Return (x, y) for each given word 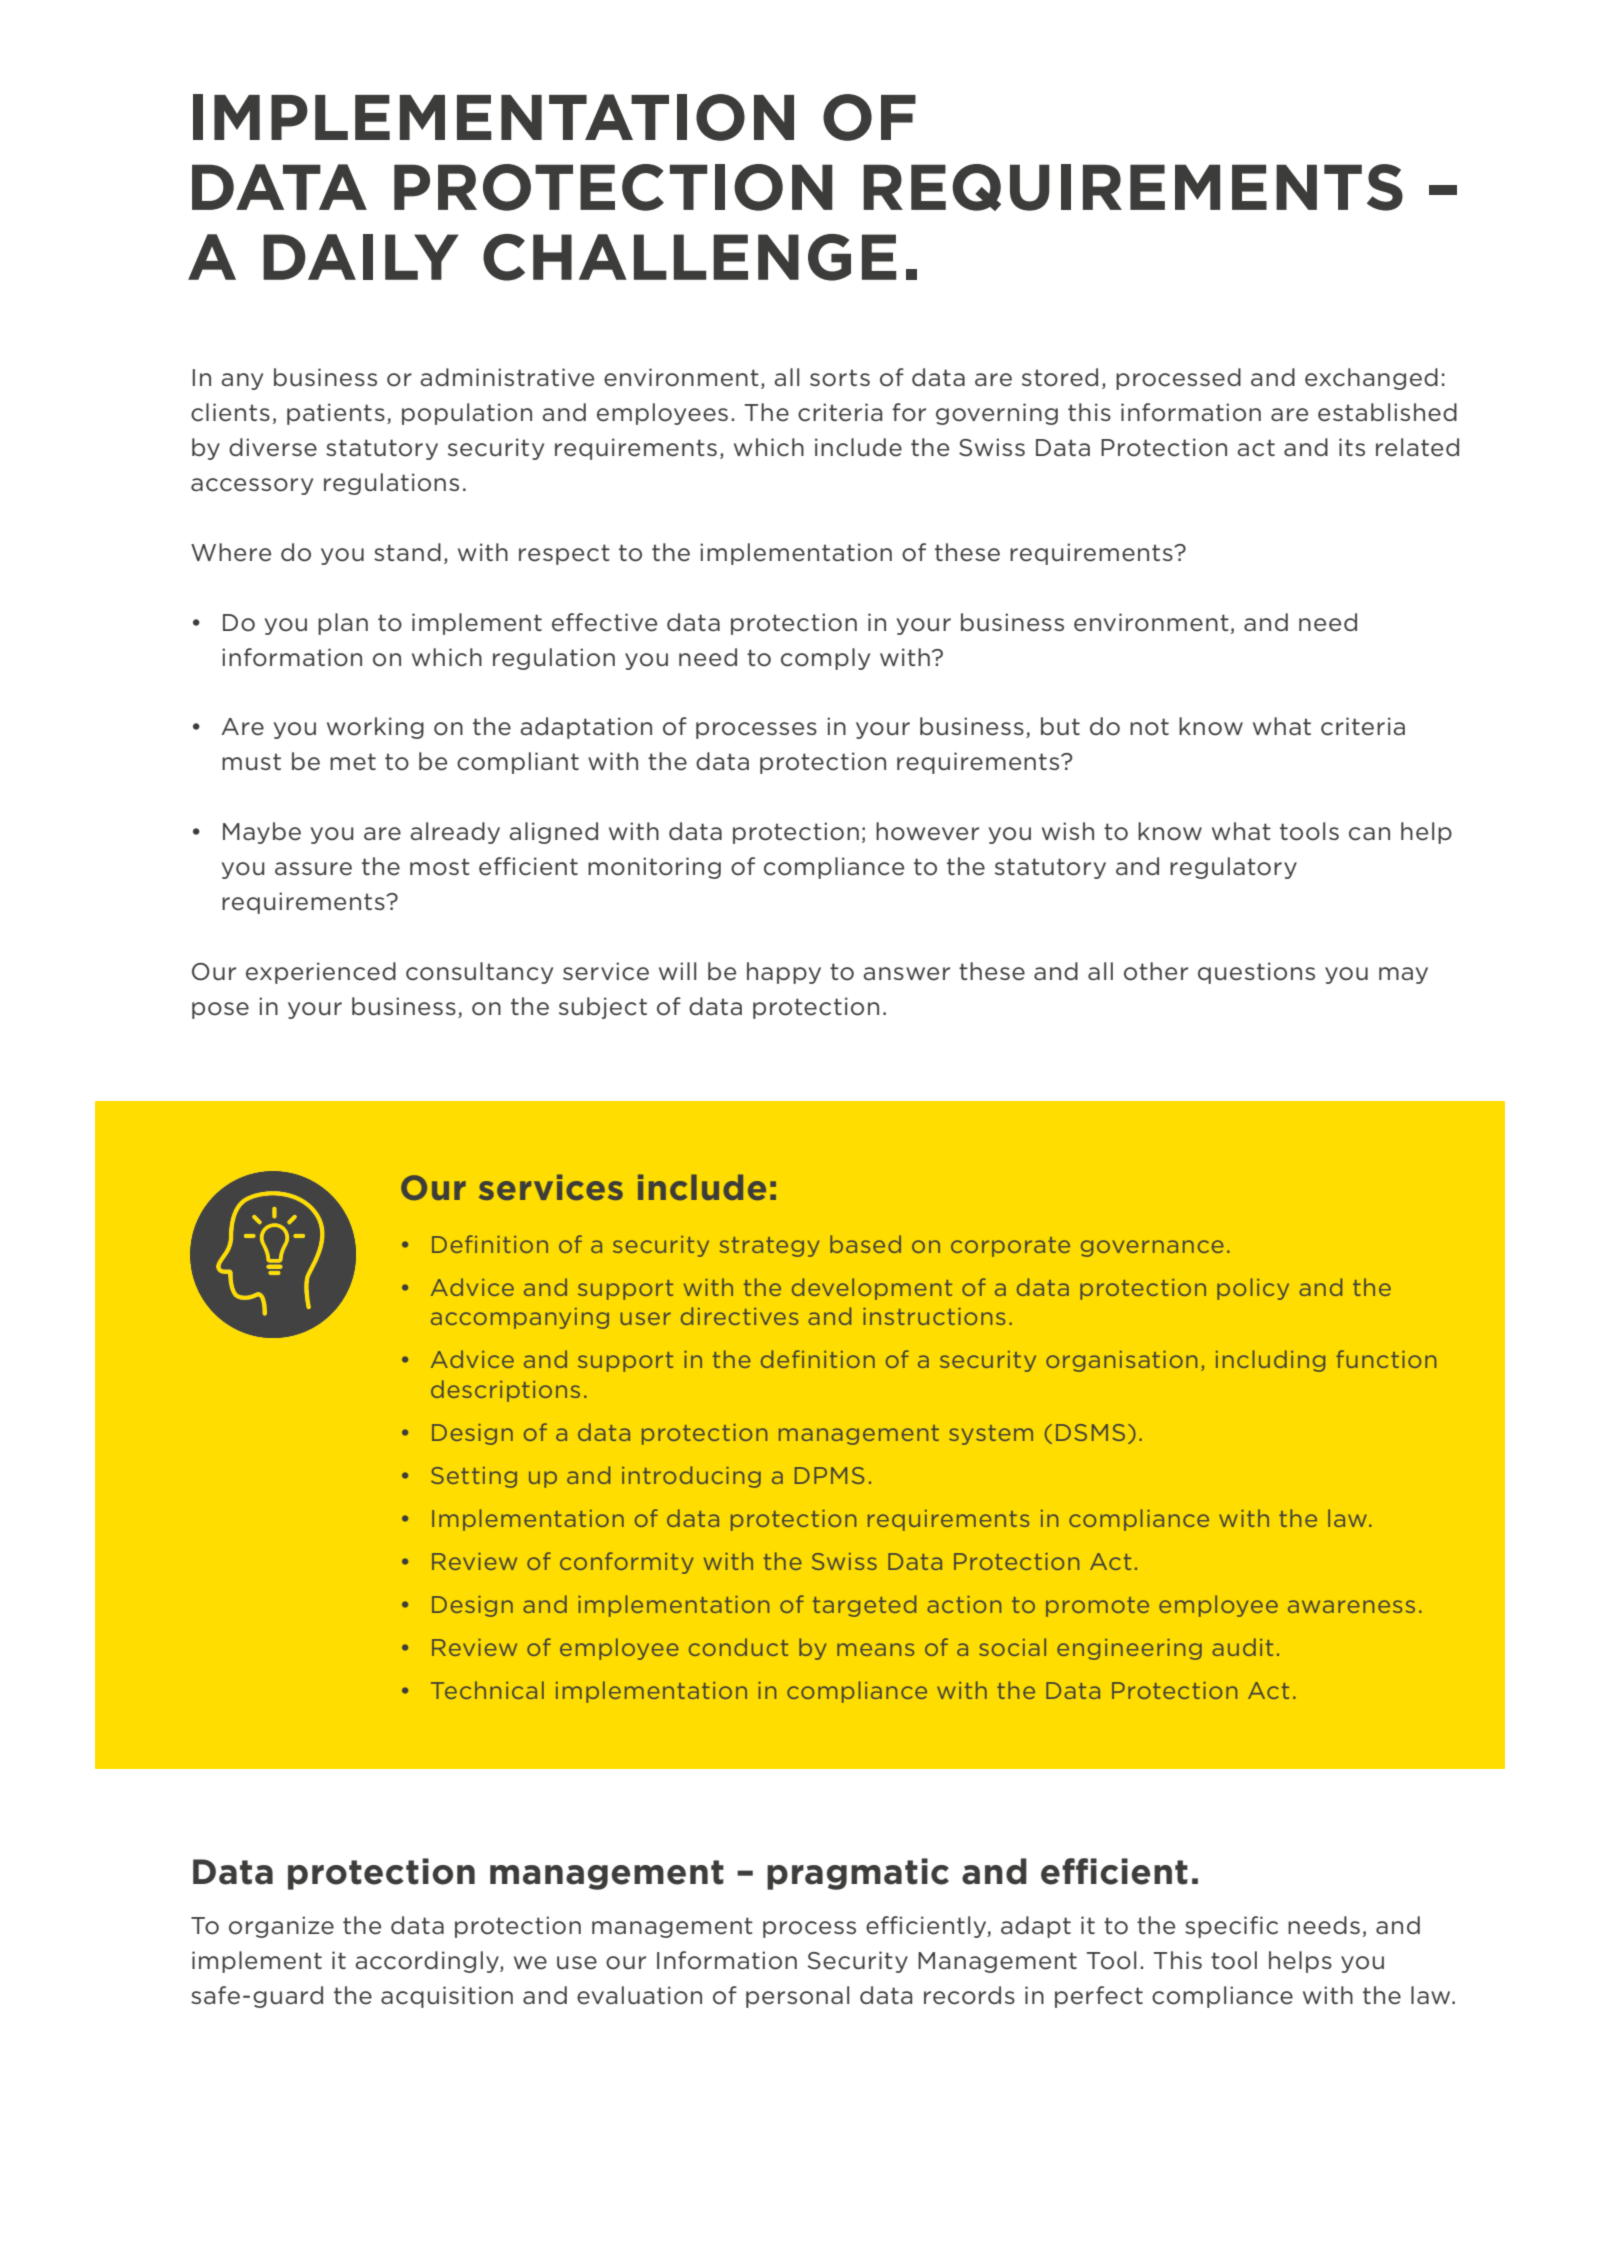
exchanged (1371, 379)
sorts (840, 378)
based (865, 1244)
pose (220, 1010)
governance (1152, 1248)
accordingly (428, 1962)
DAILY (360, 257)
